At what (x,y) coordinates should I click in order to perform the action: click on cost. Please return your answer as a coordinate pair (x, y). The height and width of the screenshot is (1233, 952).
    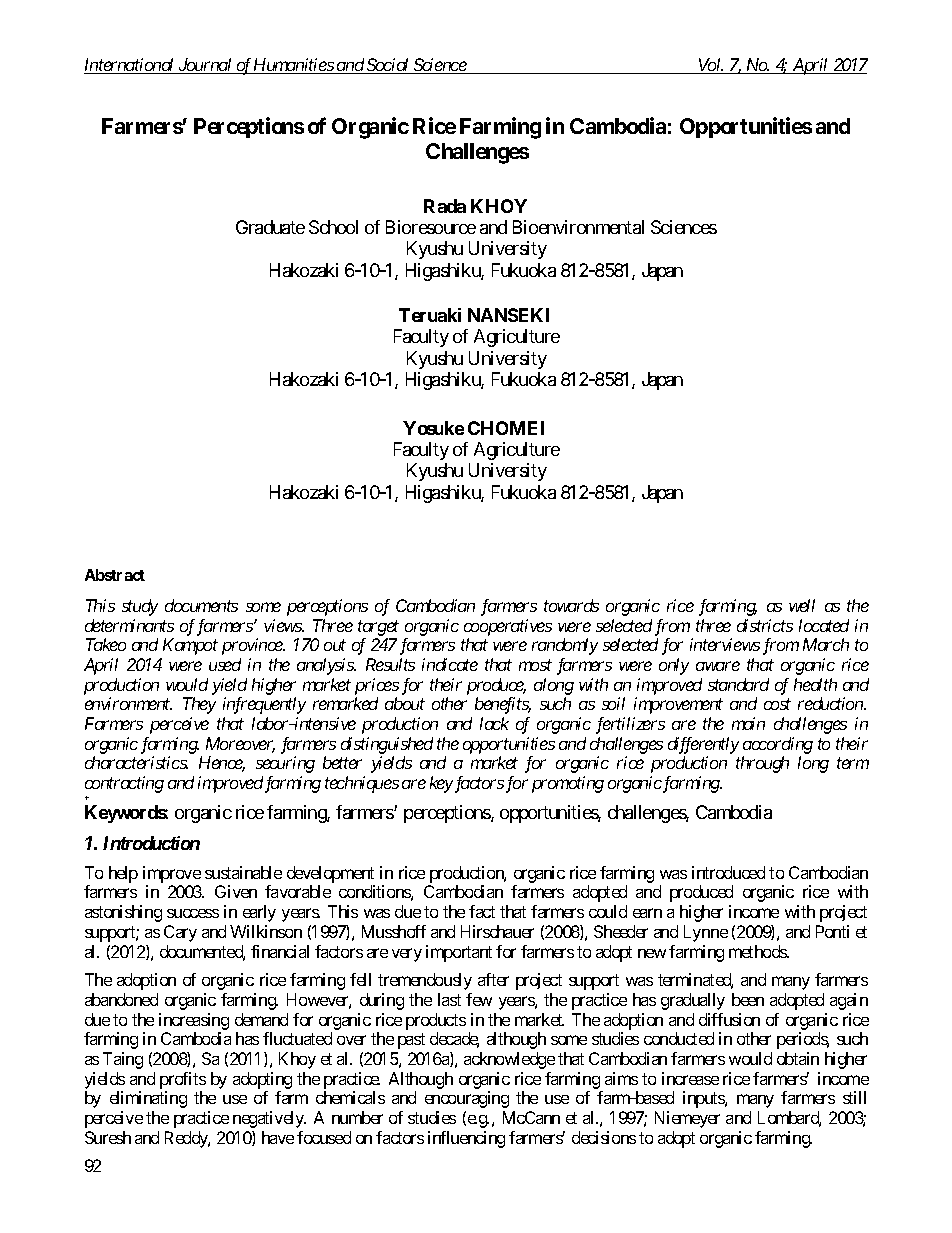
    Looking at the image, I should click on (777, 704).
